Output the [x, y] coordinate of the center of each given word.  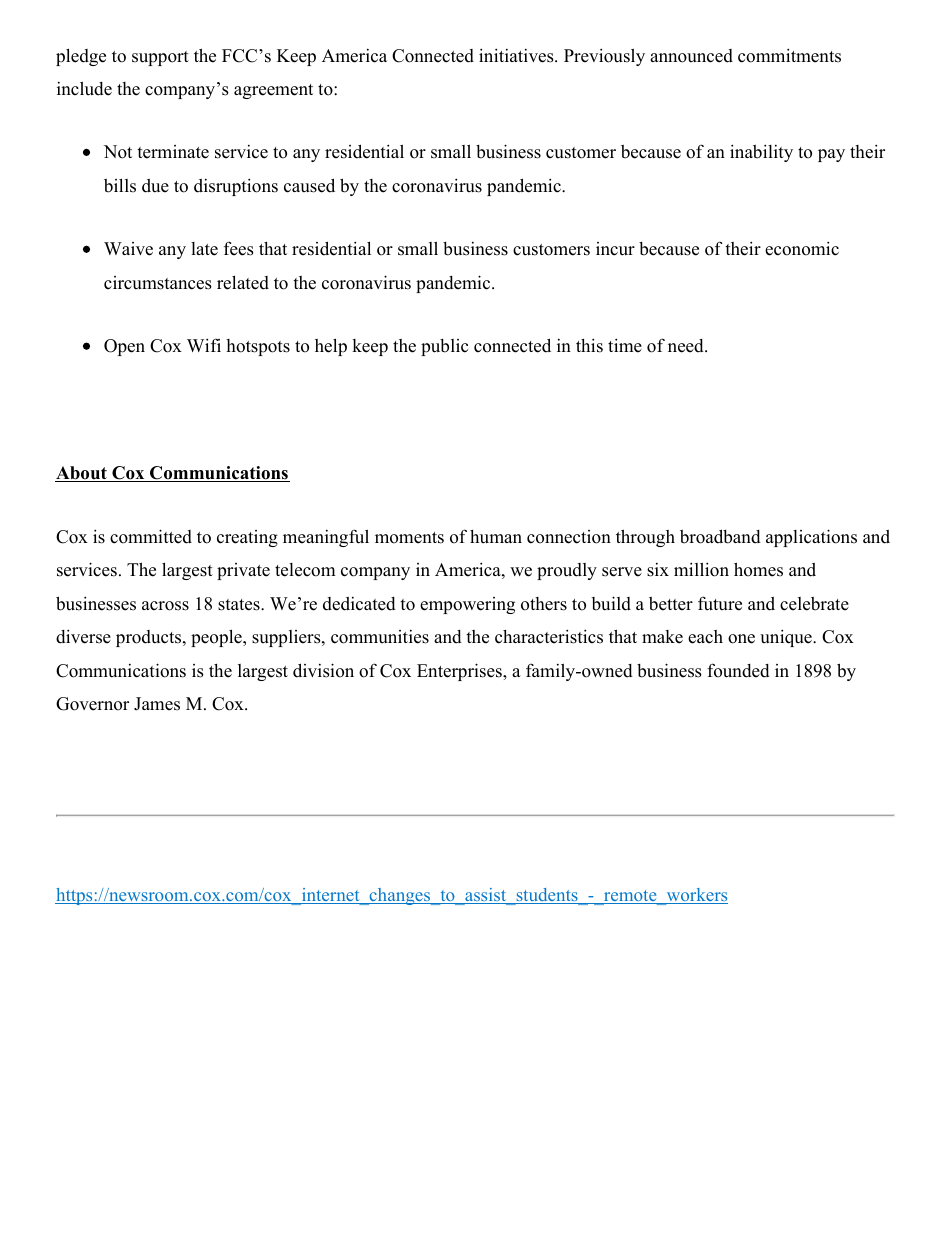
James [157, 704]
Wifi [204, 345]
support [160, 58]
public [444, 347]
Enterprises [460, 672]
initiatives [517, 55]
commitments [789, 55]
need [687, 346]
